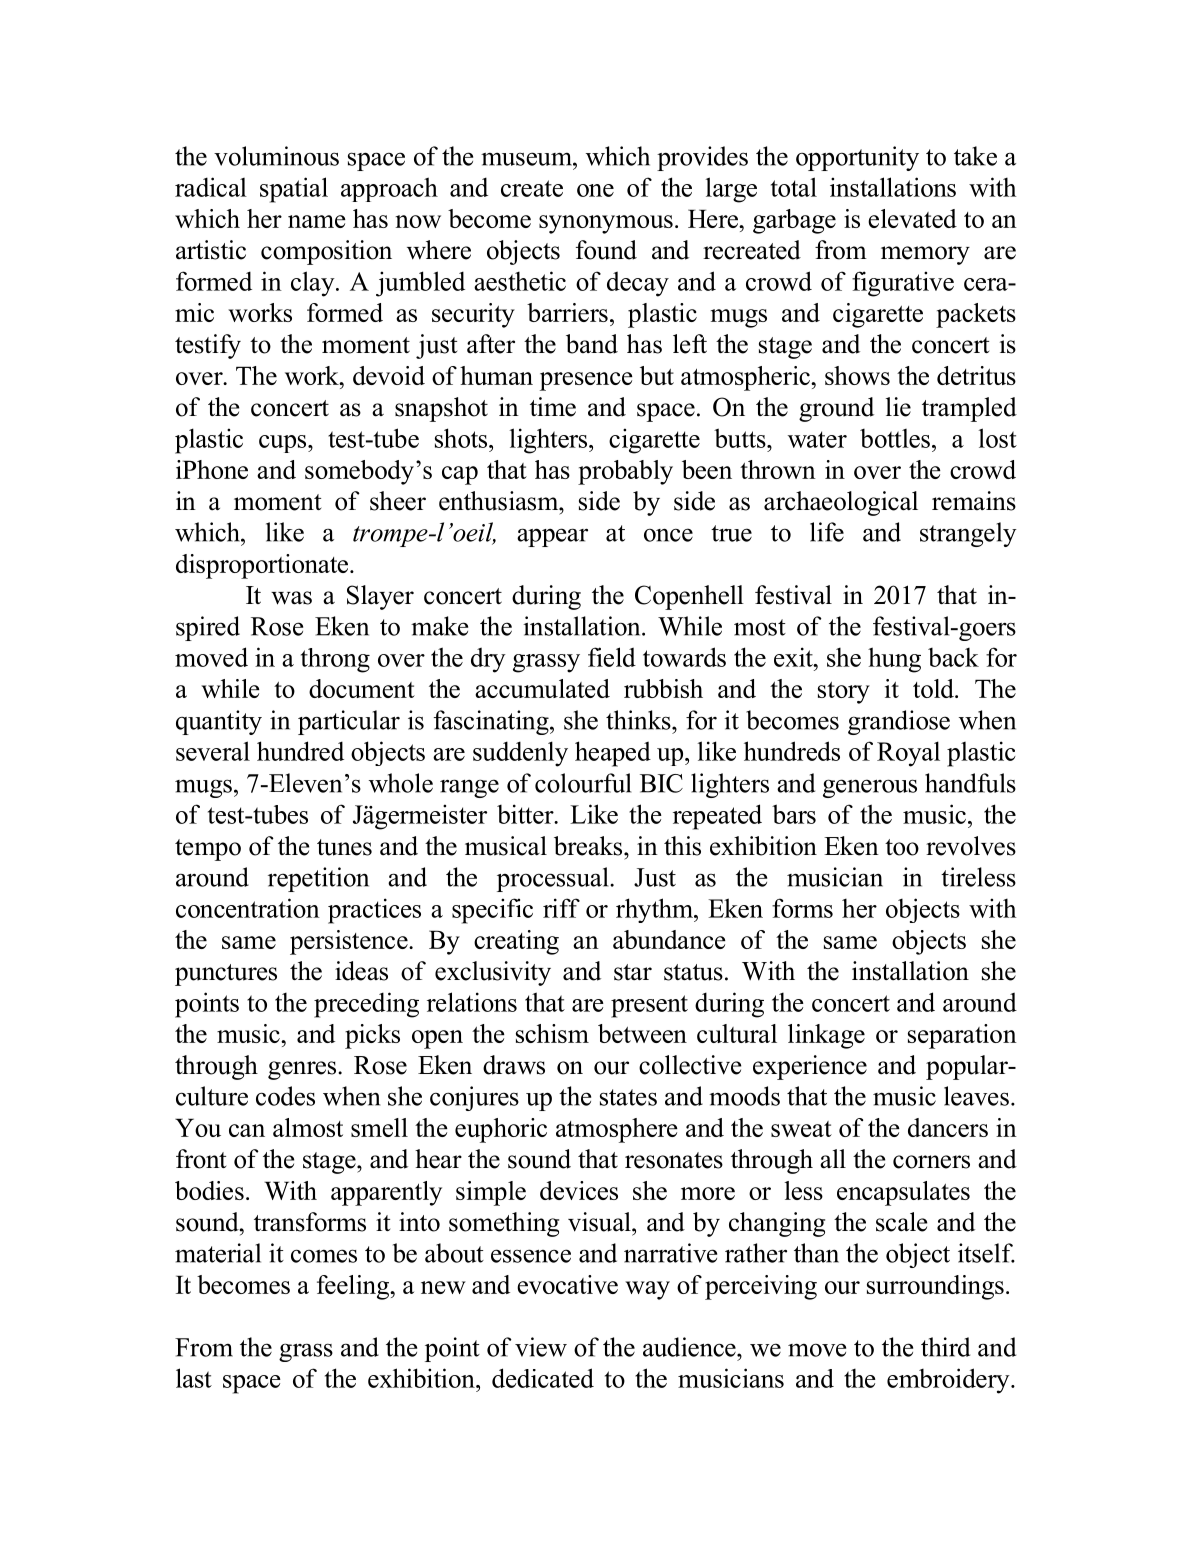  What do you see at coordinates (633, 972) in the screenshot?
I see `star` at bounding box center [633, 972].
